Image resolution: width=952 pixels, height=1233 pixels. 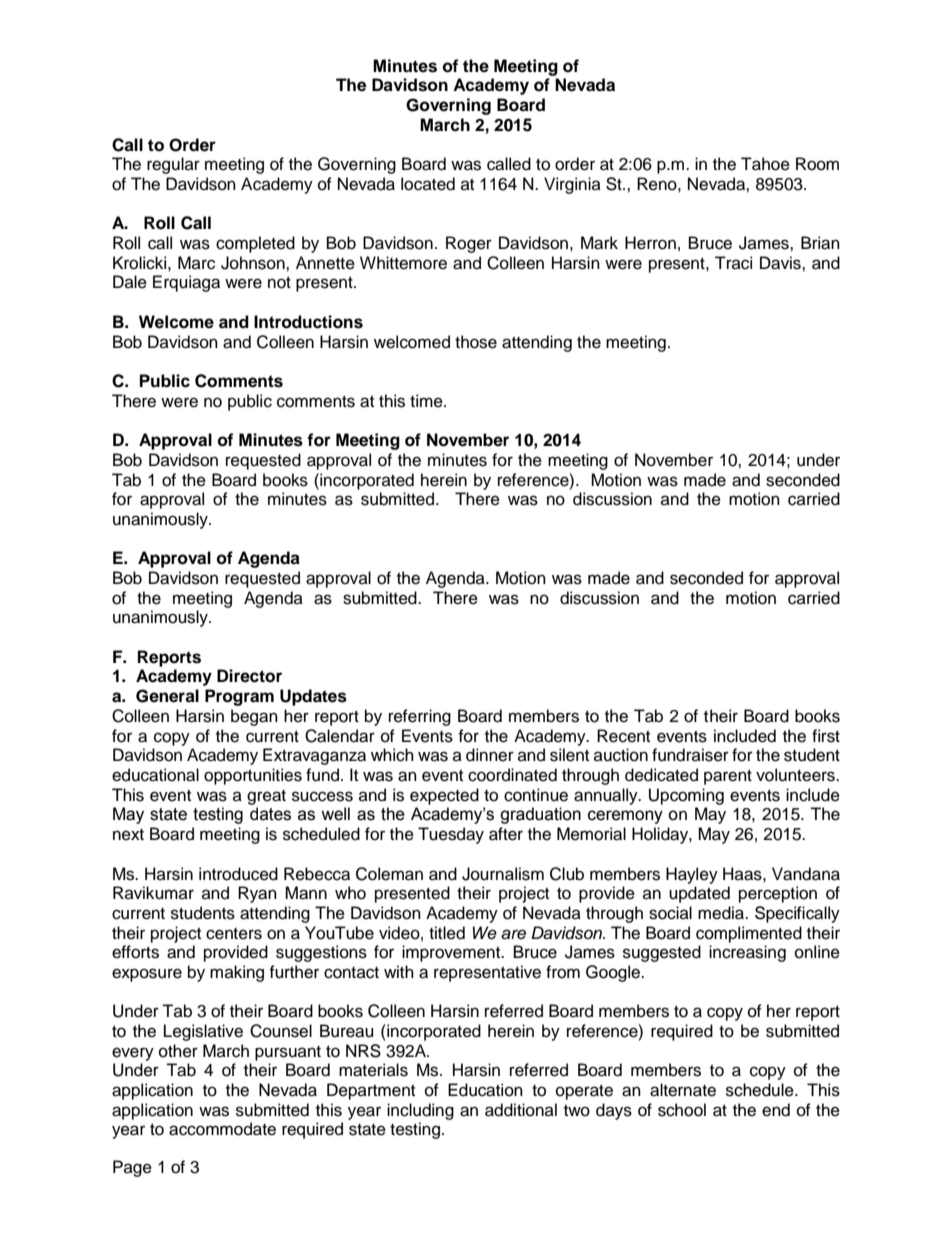 I want to click on school, so click(x=682, y=1110).
